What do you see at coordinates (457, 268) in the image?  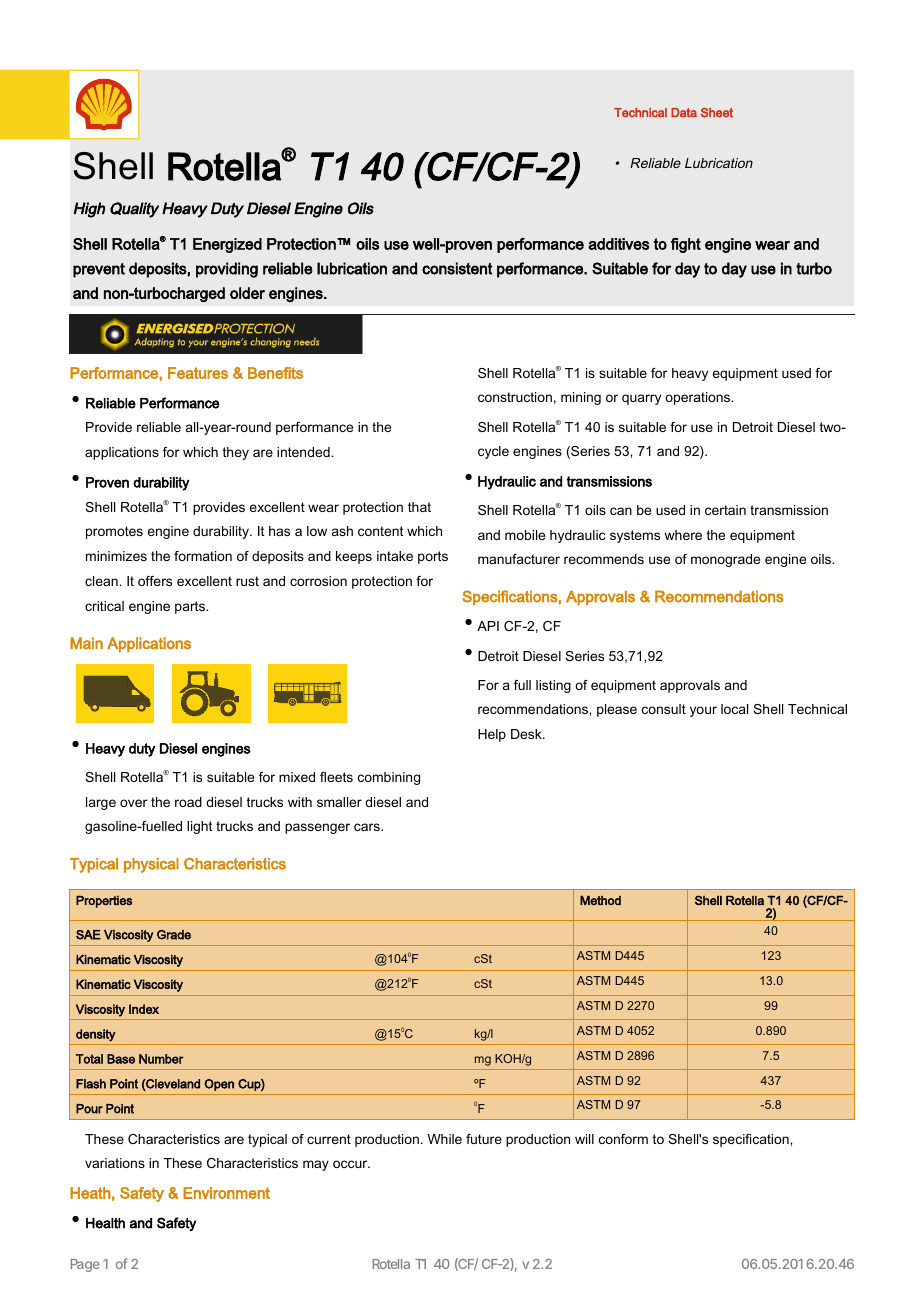 I see `consistent` at bounding box center [457, 268].
